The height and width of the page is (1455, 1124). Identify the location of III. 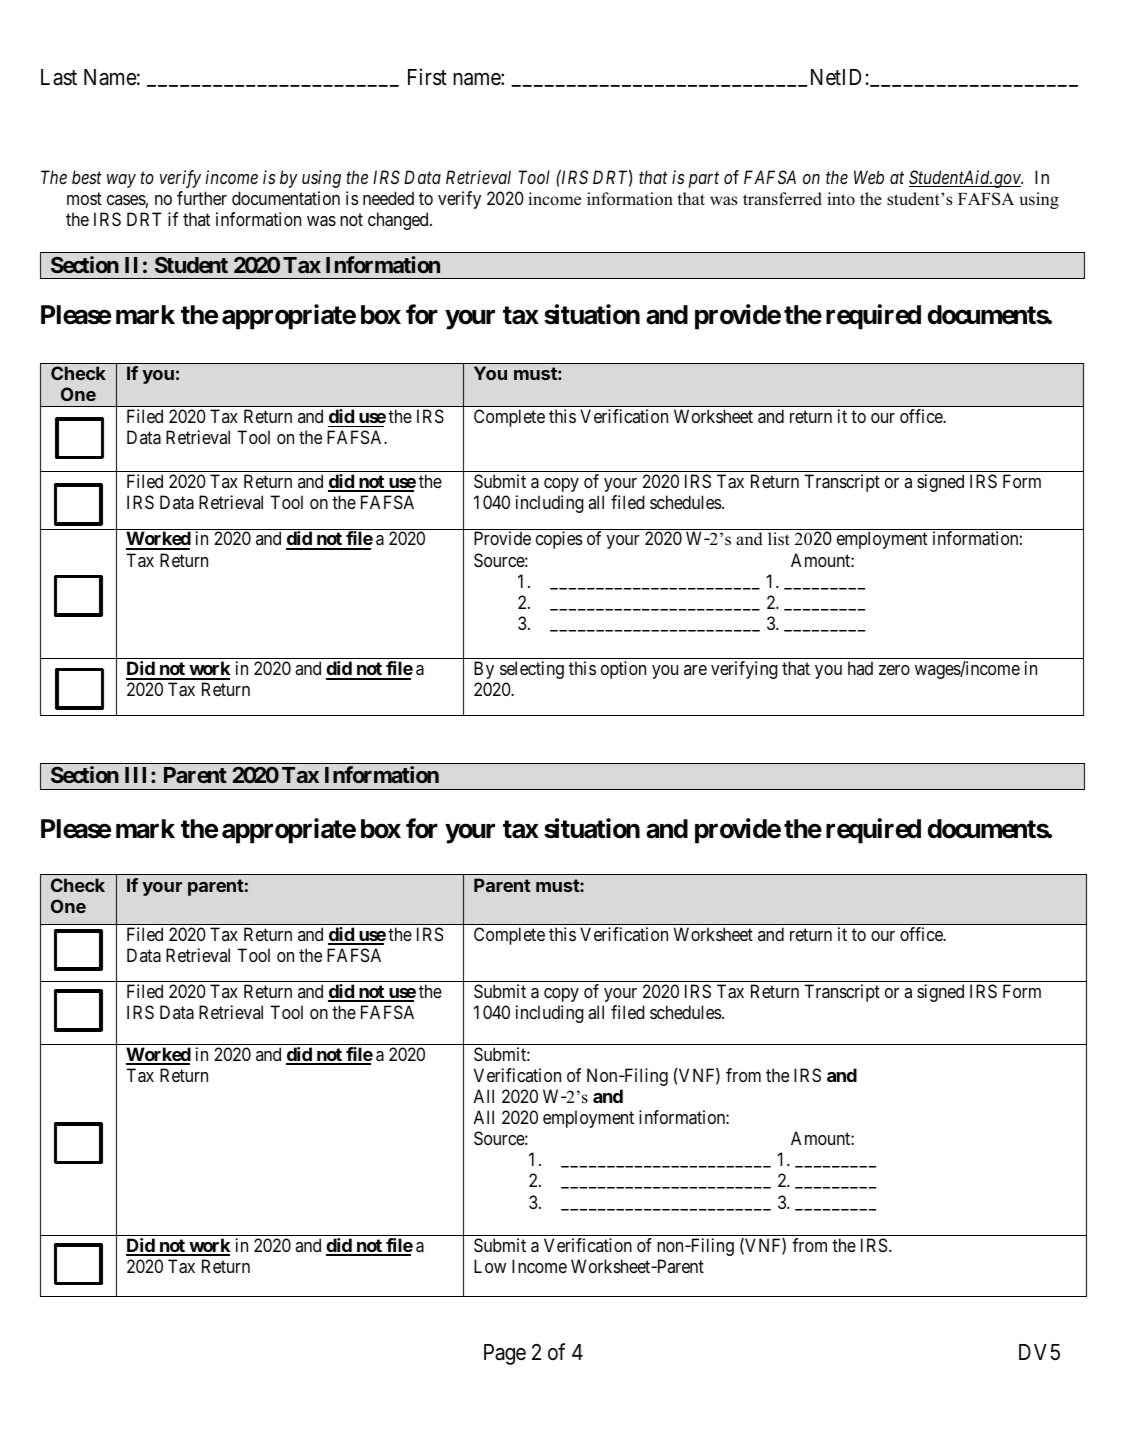
(138, 775).
